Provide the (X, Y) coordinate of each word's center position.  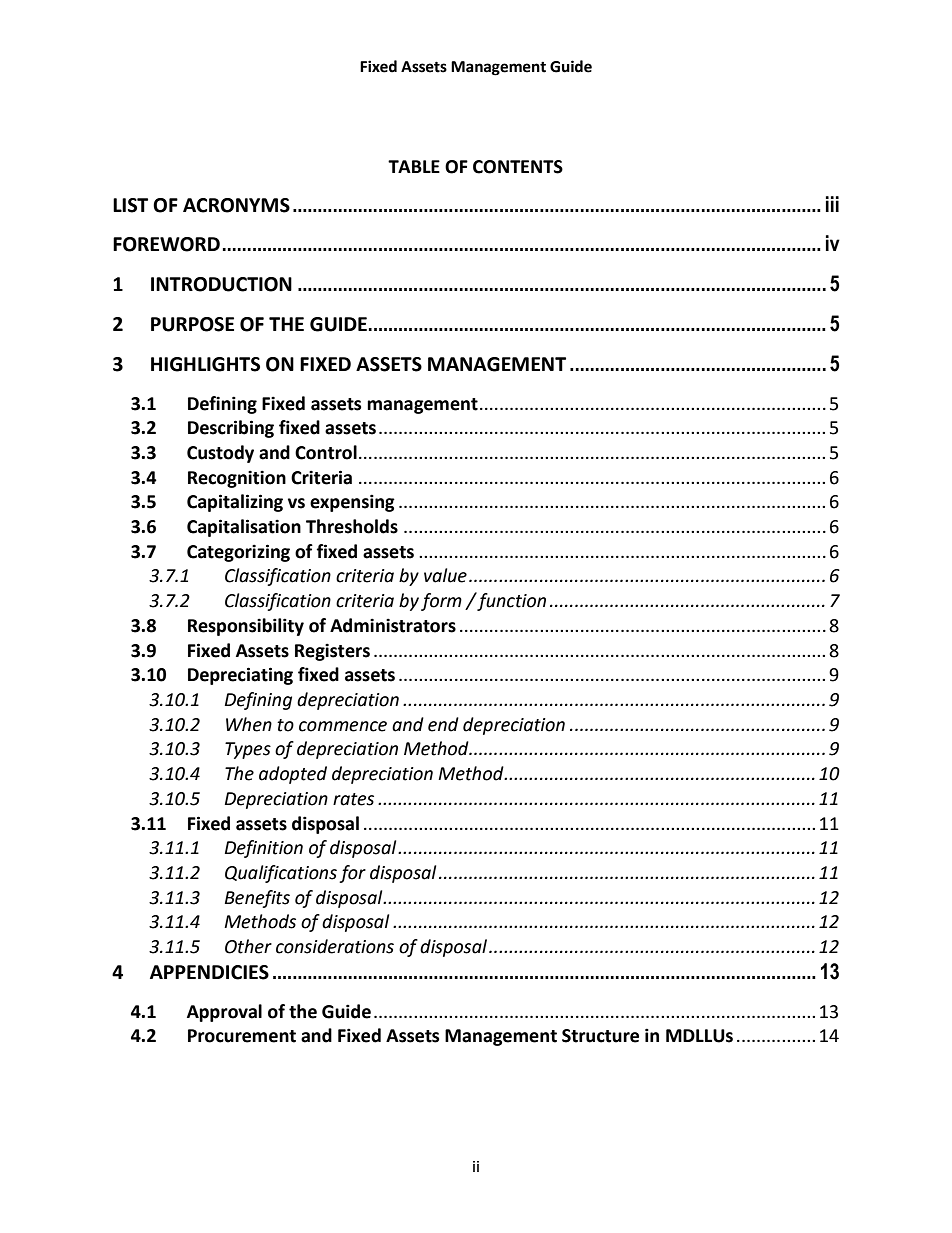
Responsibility (246, 627)
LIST (130, 205)
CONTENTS (518, 167)
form (441, 602)
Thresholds (352, 526)
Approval (224, 1013)
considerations (335, 946)
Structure (600, 1036)
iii (832, 204)
